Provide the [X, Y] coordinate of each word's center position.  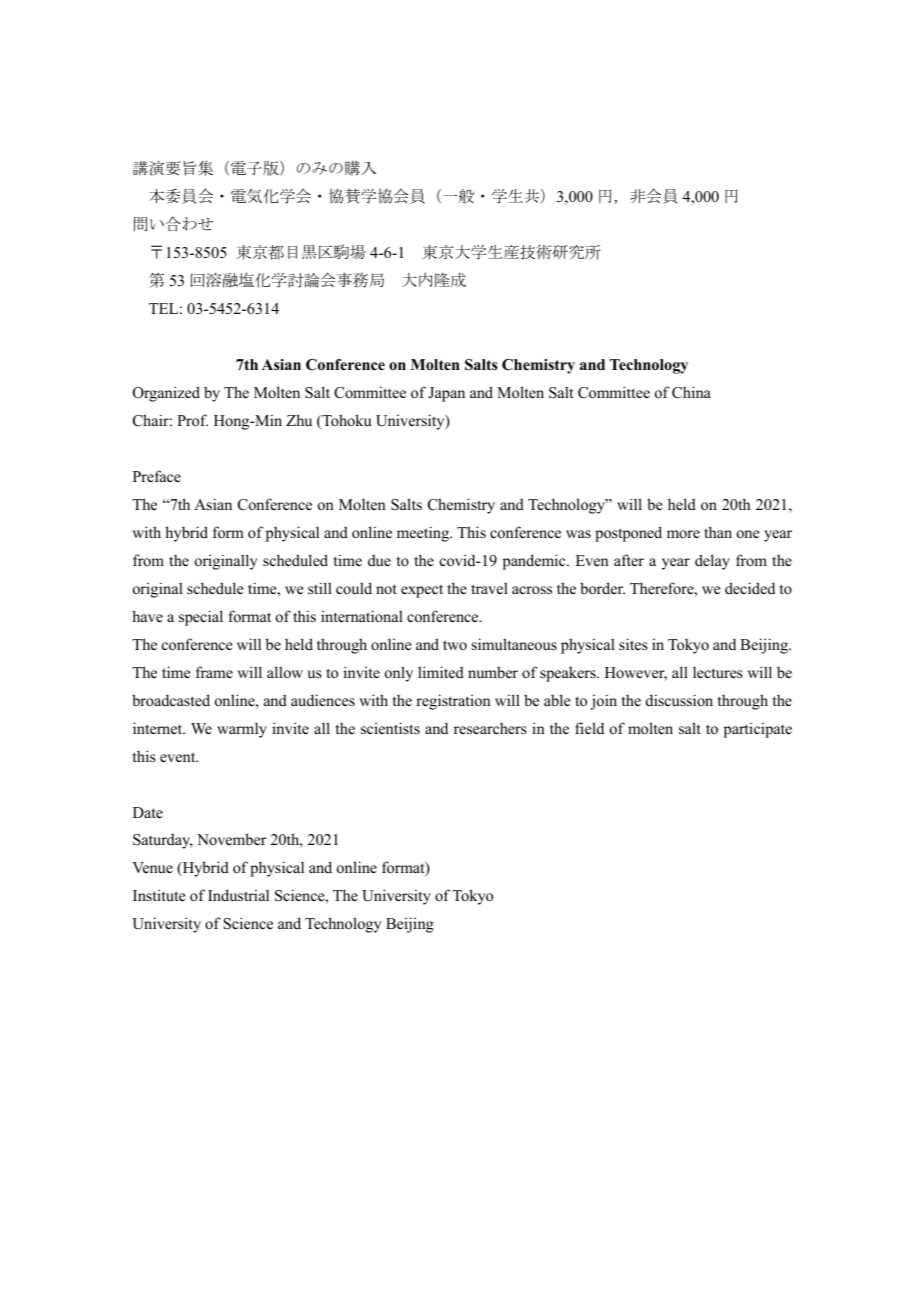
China [691, 392]
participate [758, 730]
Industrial [238, 895]
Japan [446, 394]
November [232, 839]
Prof [192, 420]
